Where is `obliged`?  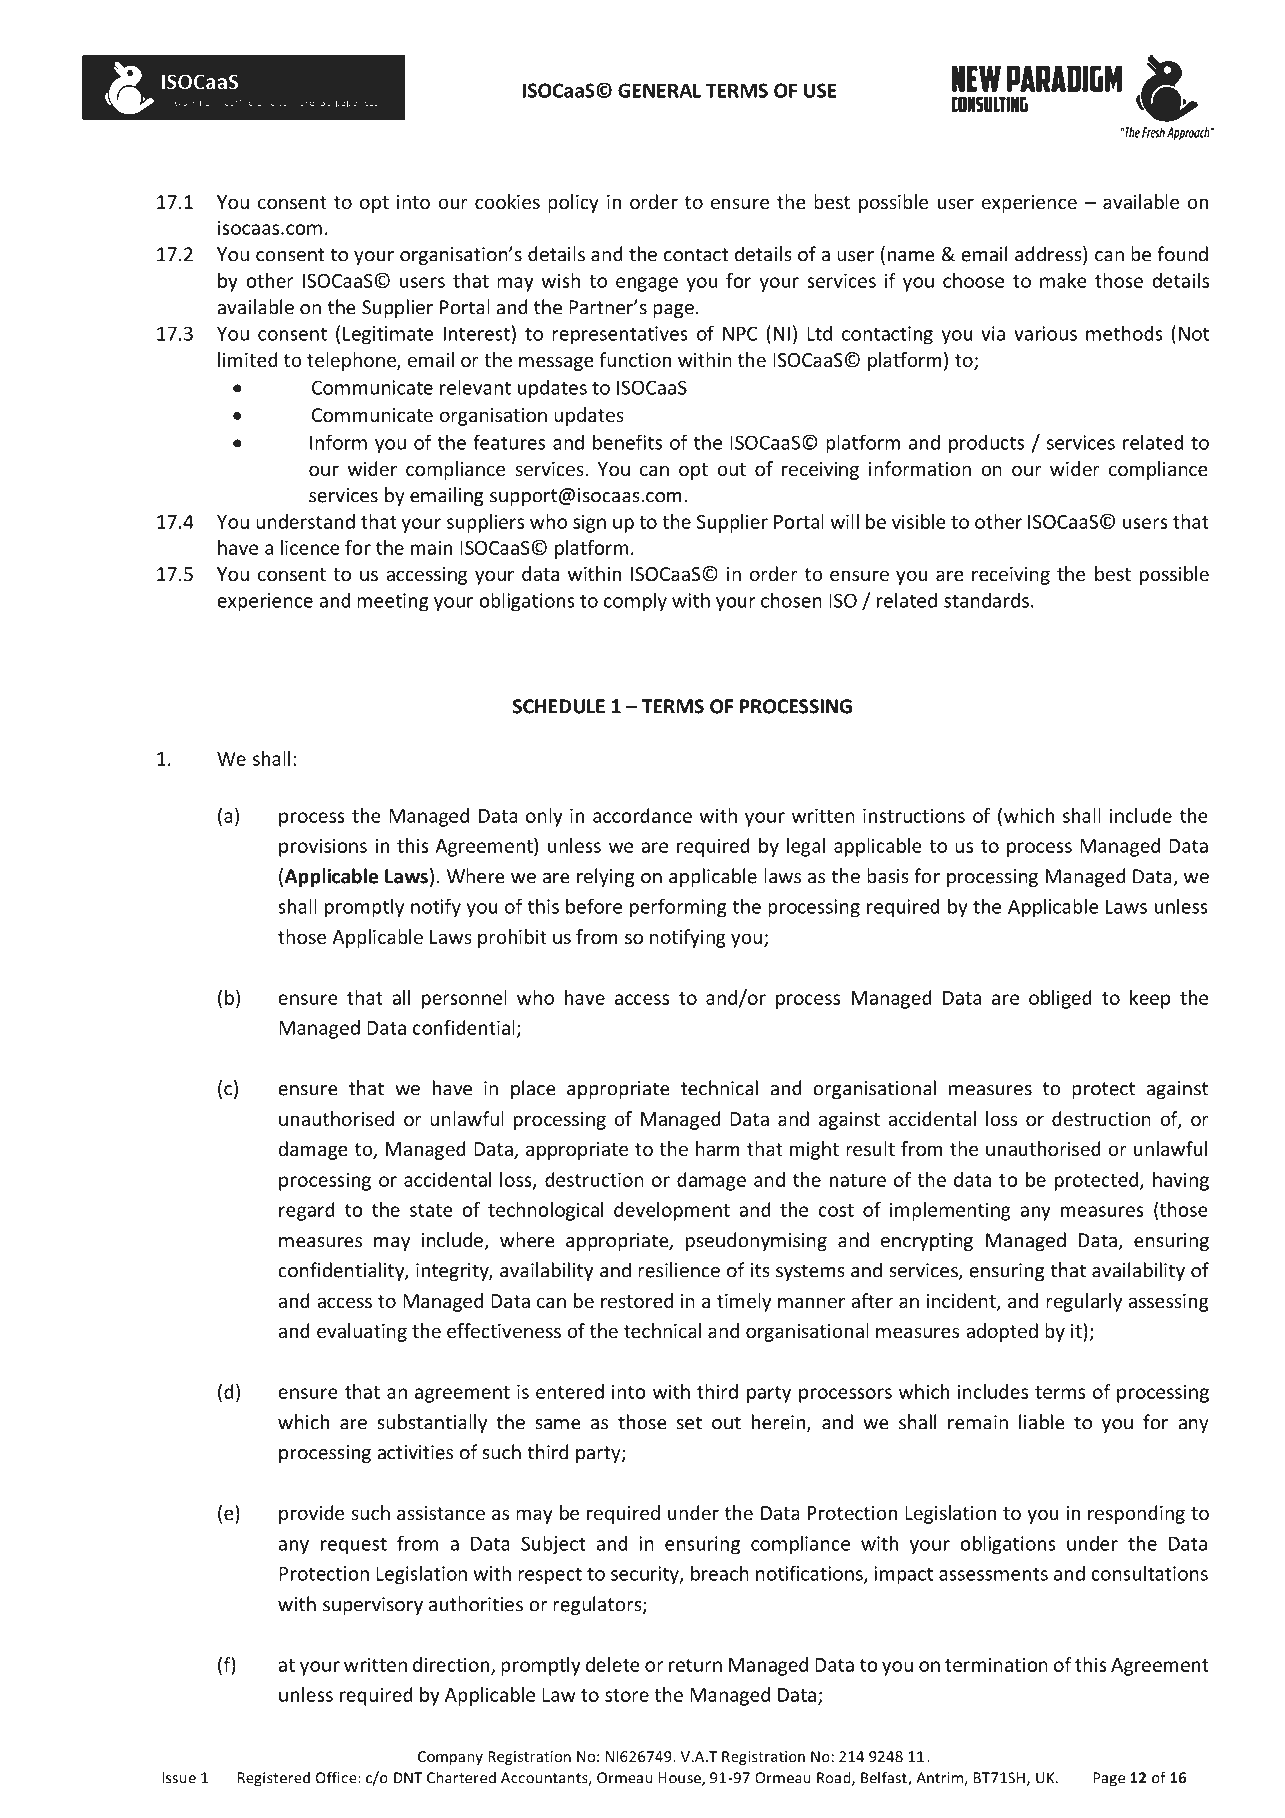 obliged is located at coordinates (1060, 999).
